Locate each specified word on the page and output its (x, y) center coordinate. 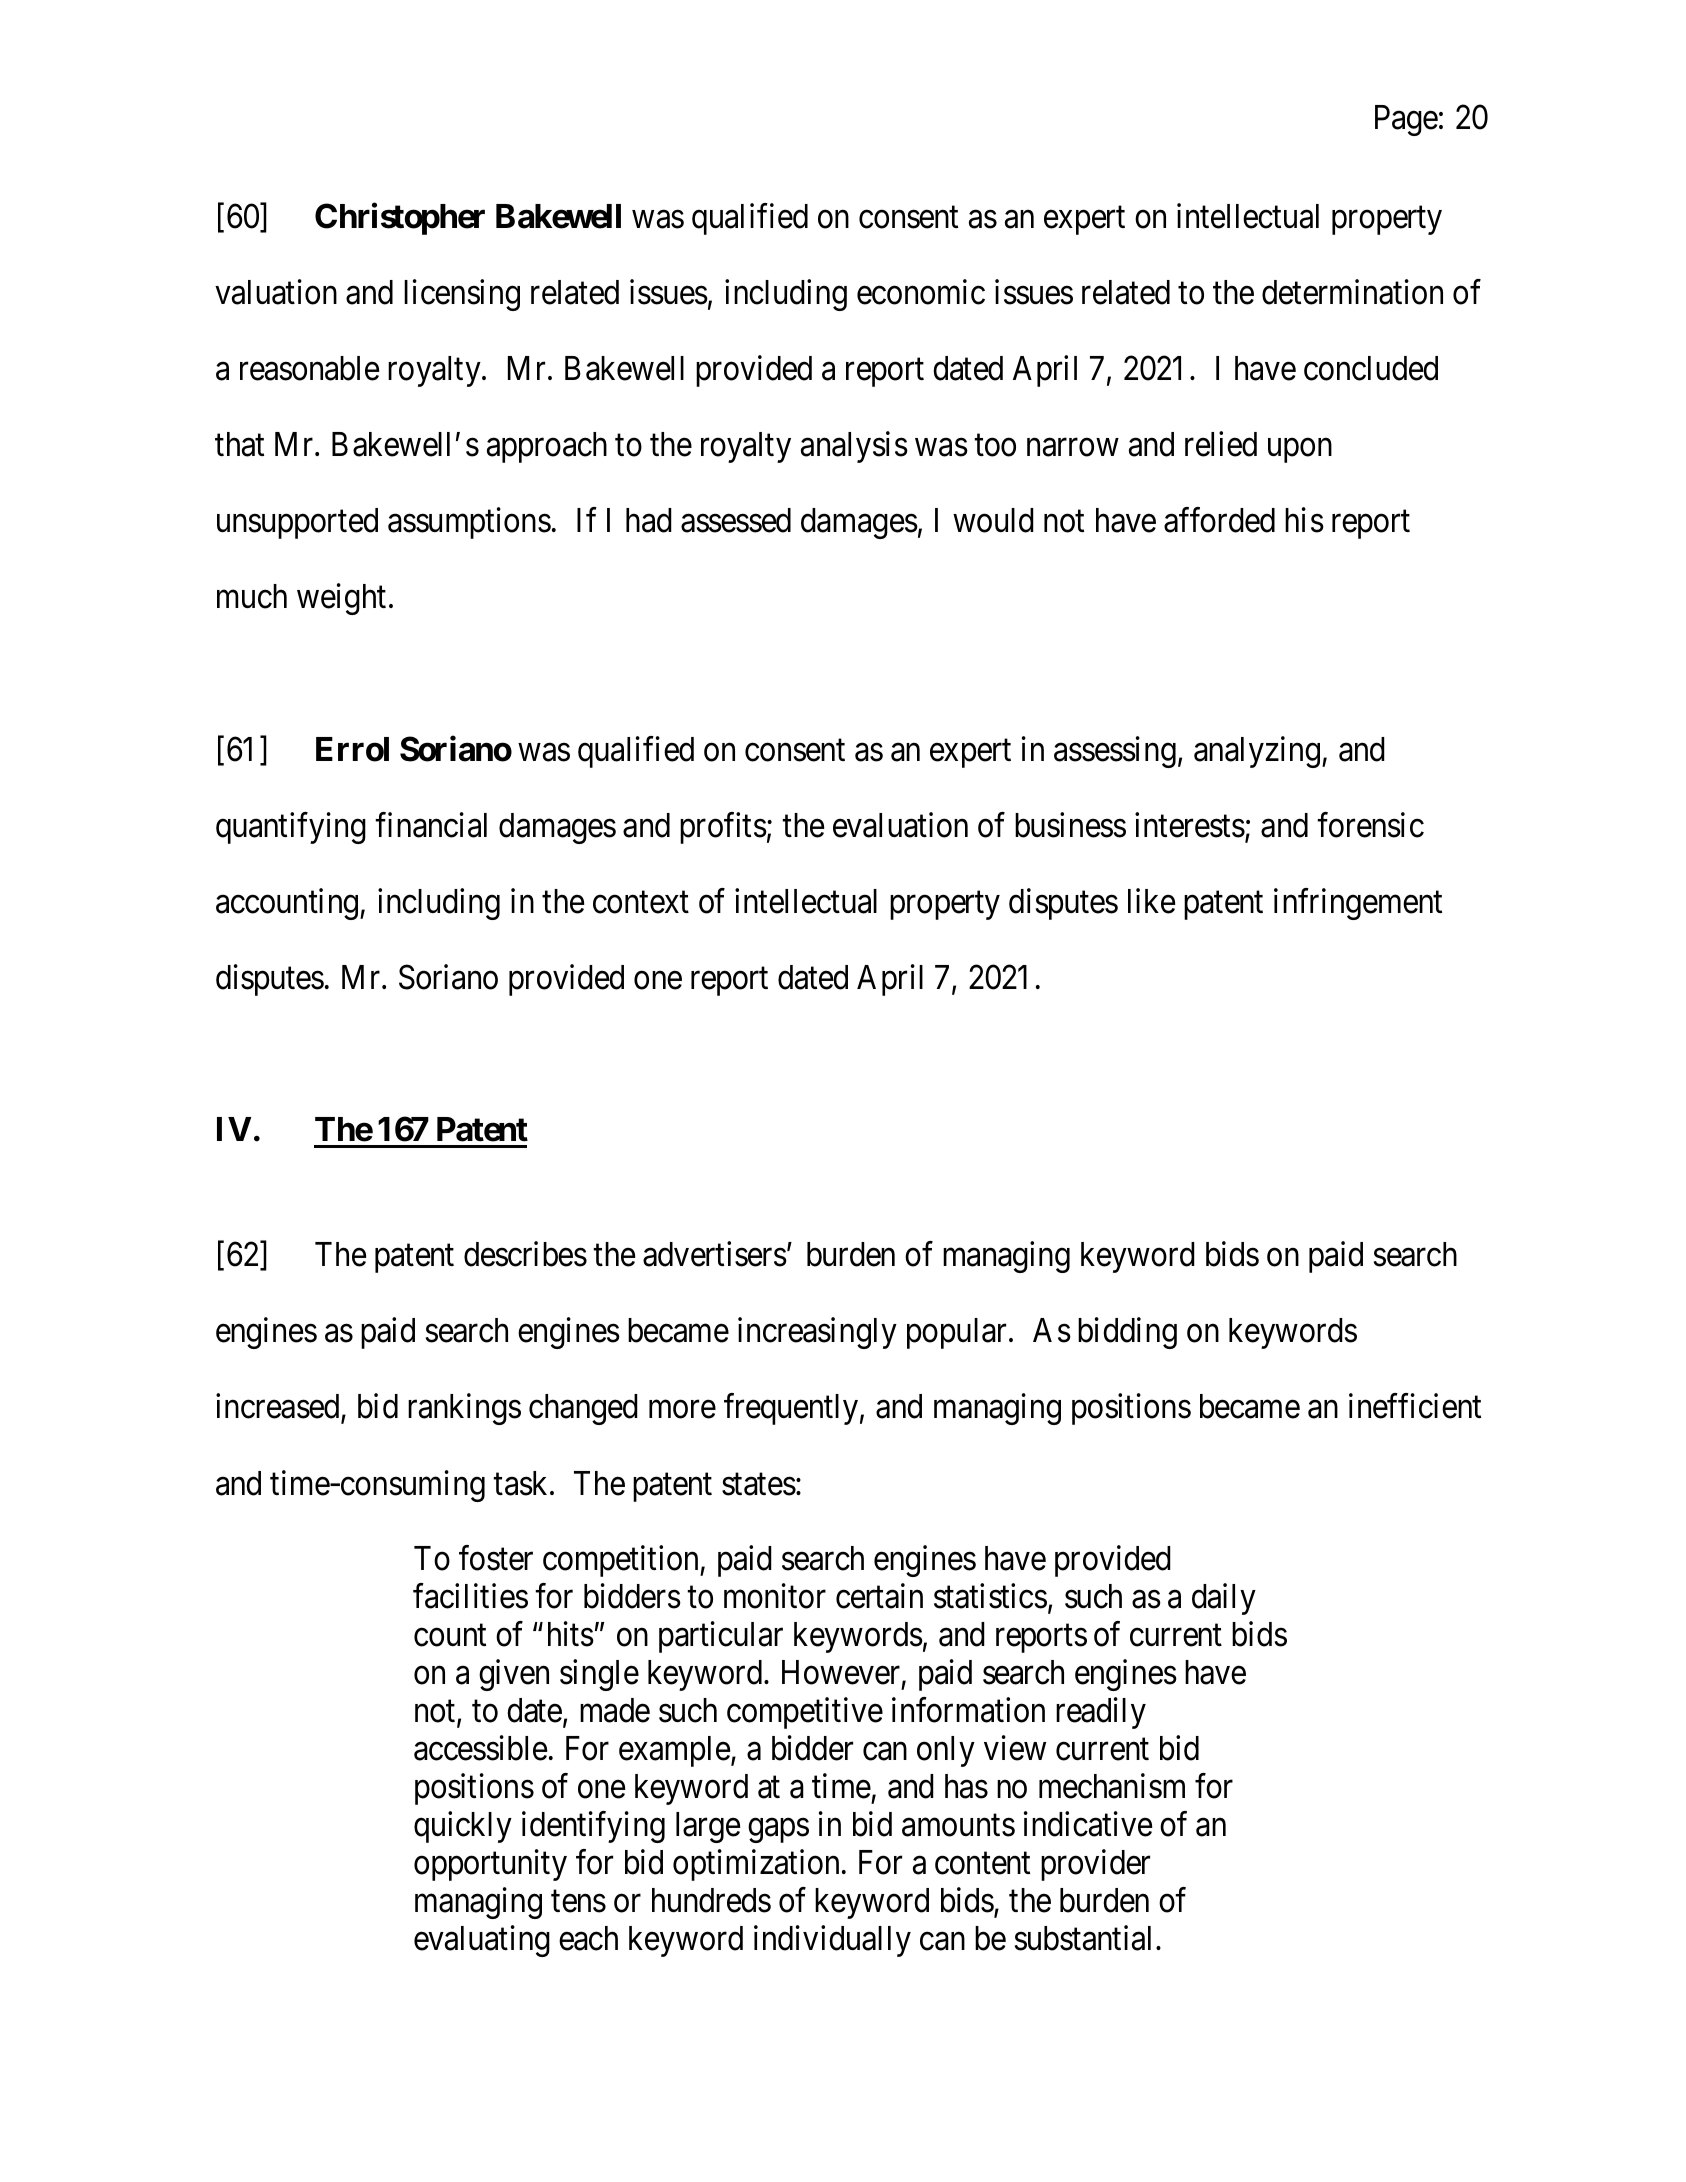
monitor (775, 1596)
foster (496, 1558)
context (641, 903)
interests (1190, 825)
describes (525, 1254)
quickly (463, 1827)
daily (1224, 1599)
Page (1406, 120)
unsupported (297, 523)
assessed (736, 520)
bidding (1127, 1333)
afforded (1219, 520)
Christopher (400, 219)
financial (431, 825)
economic (921, 292)
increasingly (817, 1333)
